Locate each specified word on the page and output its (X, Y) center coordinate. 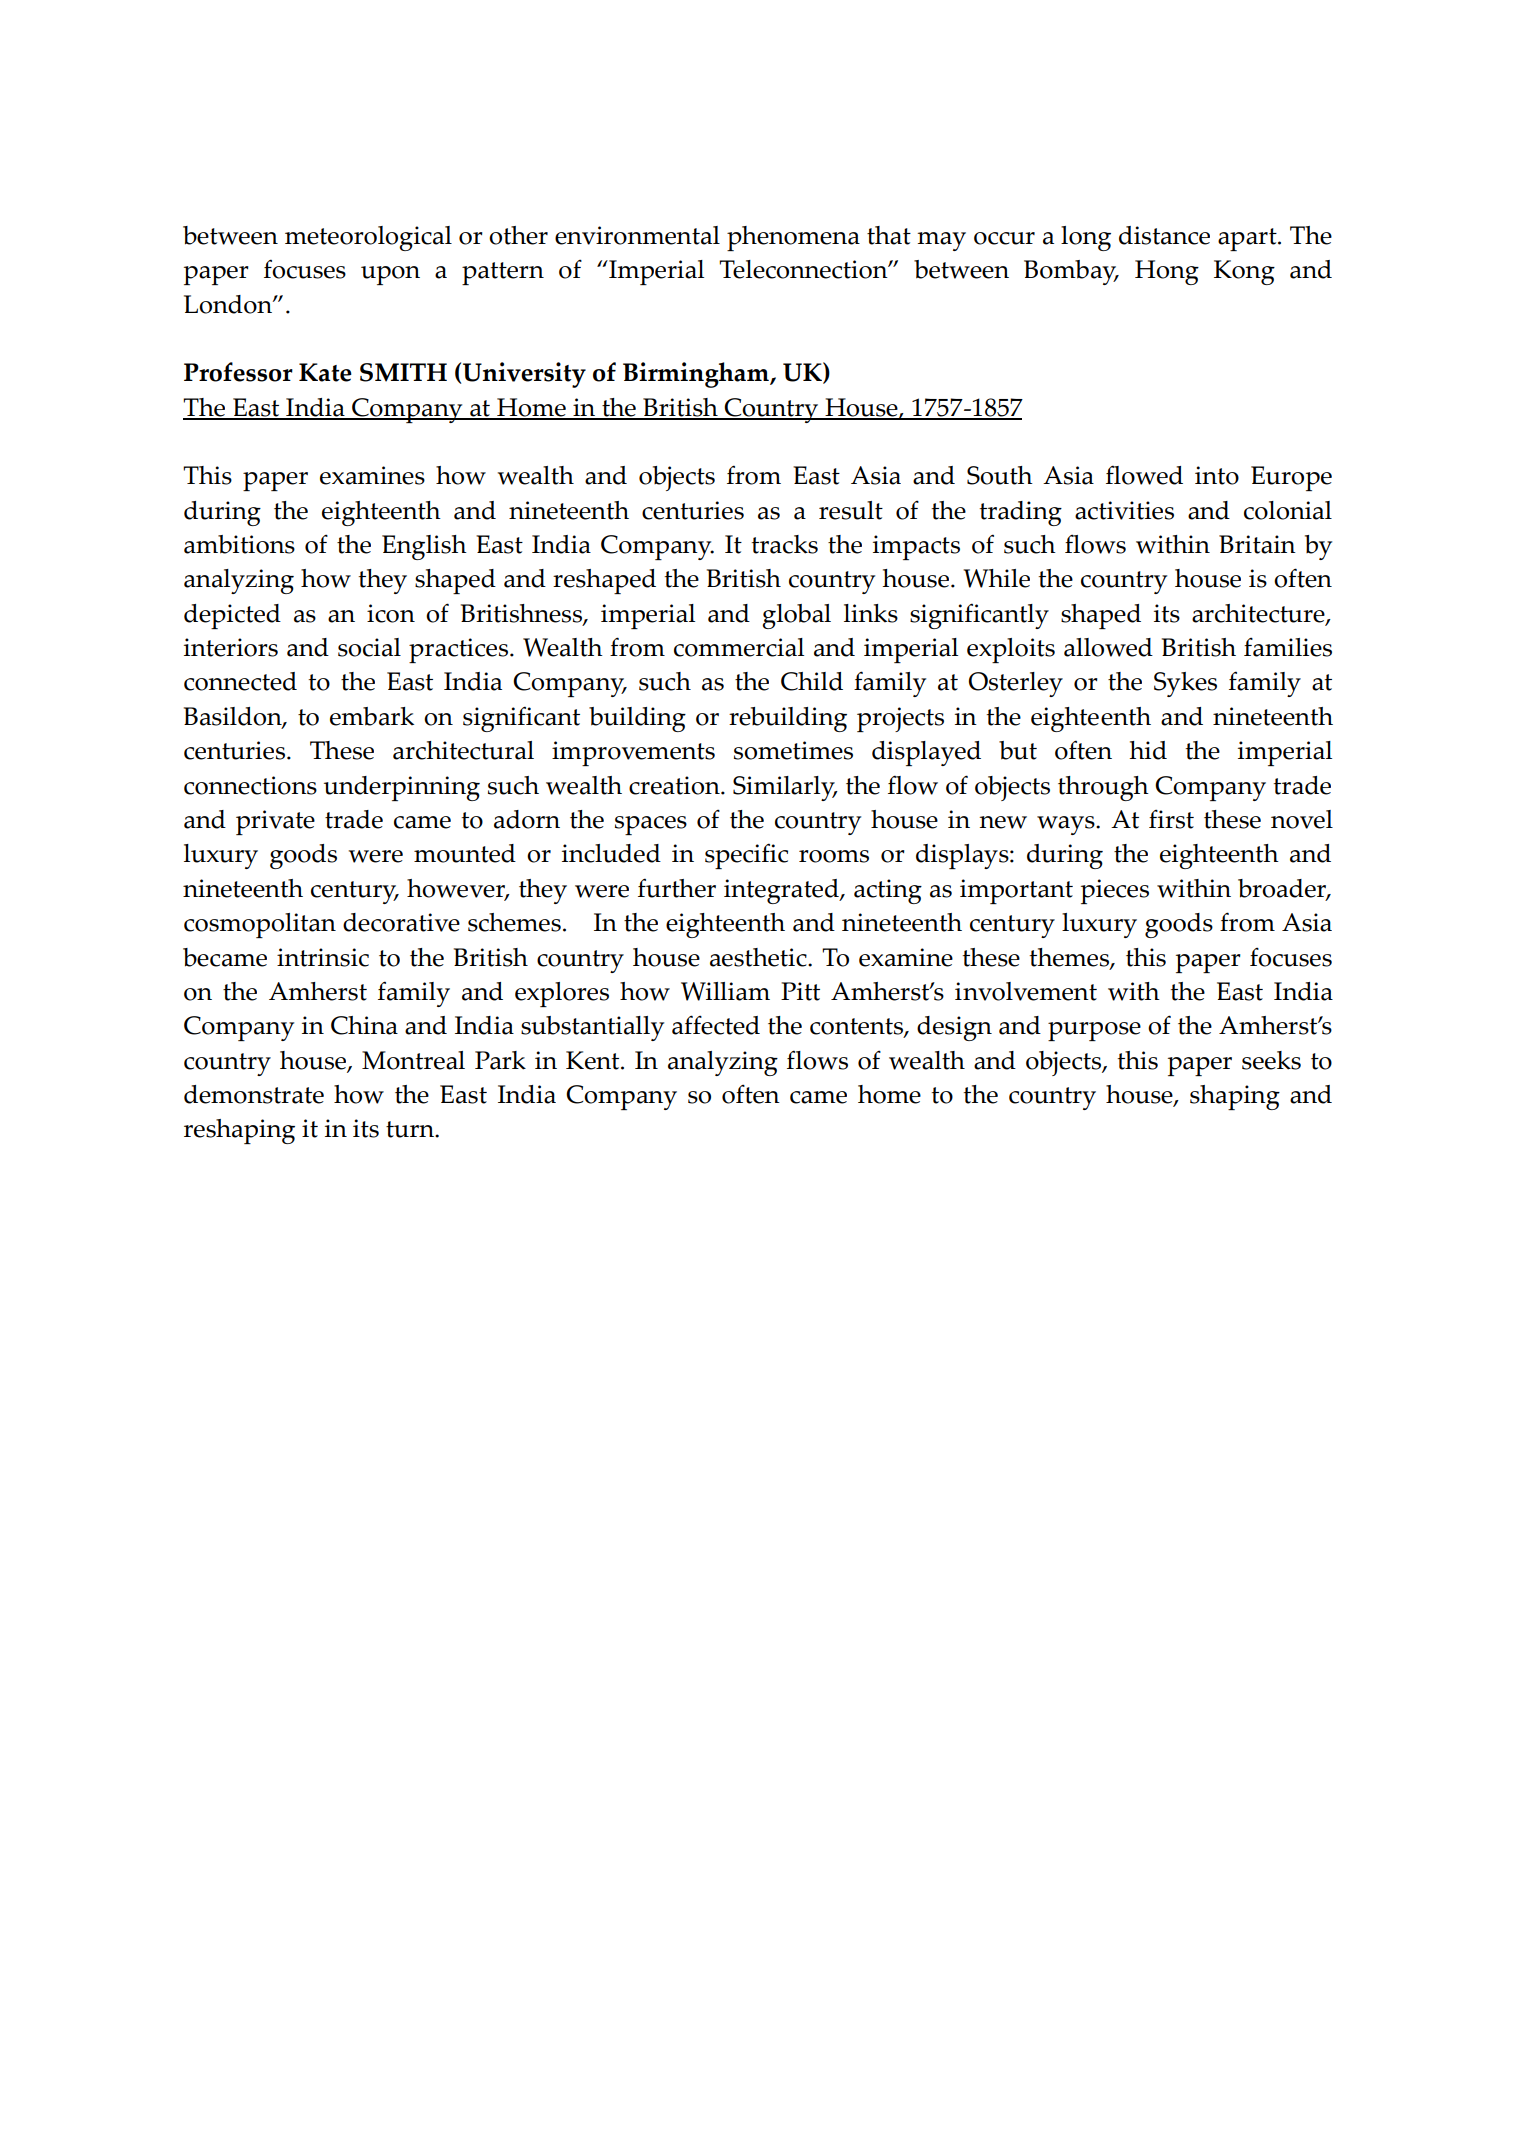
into (1217, 475)
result (851, 510)
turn (411, 1129)
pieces (1115, 891)
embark (372, 716)
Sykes (1185, 684)
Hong (1167, 272)
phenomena (793, 238)
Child (812, 681)
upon (390, 275)
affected (716, 1025)
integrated (782, 891)
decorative (401, 922)
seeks (1271, 1060)
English (424, 547)
